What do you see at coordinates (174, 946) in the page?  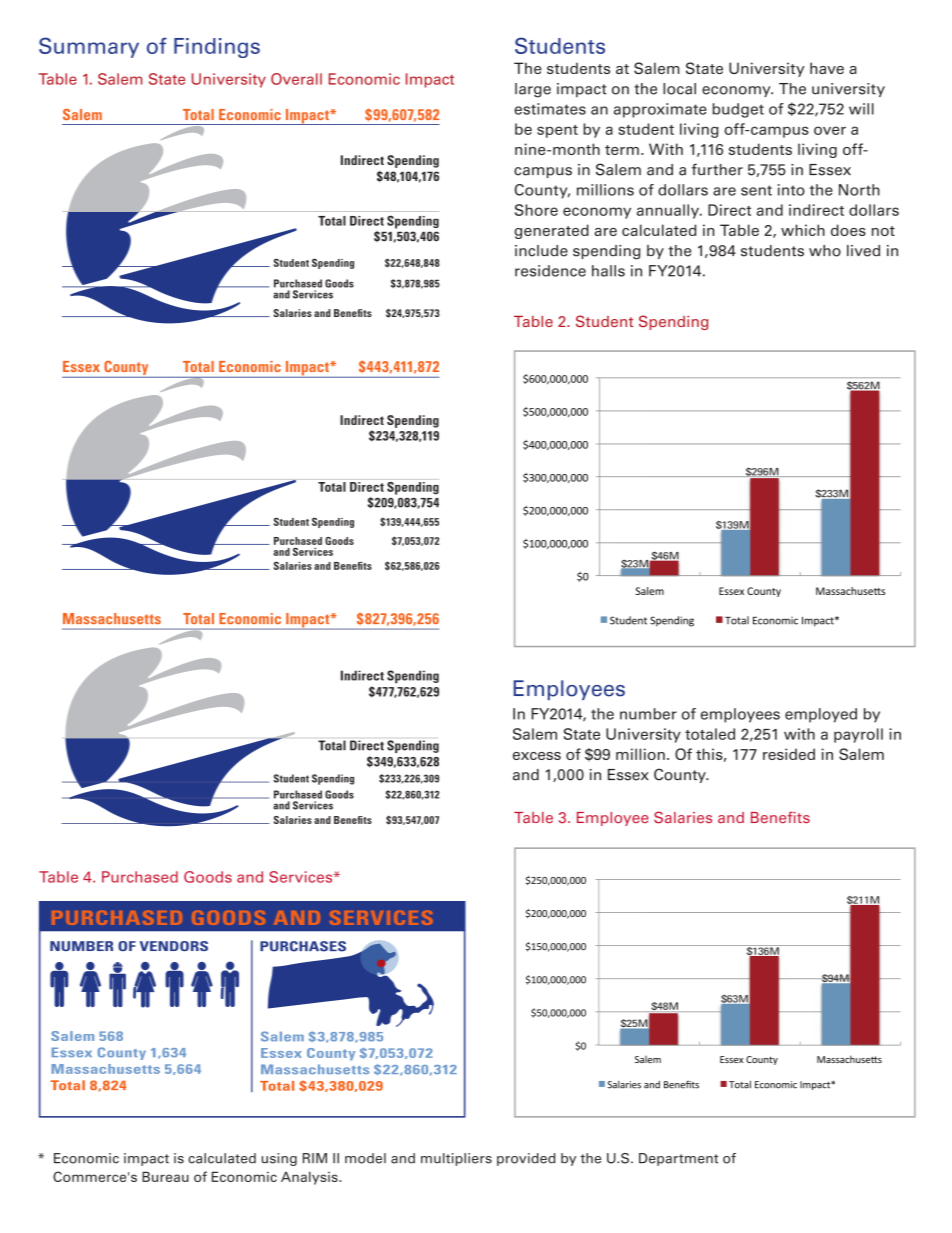 I see `VENDORS` at bounding box center [174, 946].
